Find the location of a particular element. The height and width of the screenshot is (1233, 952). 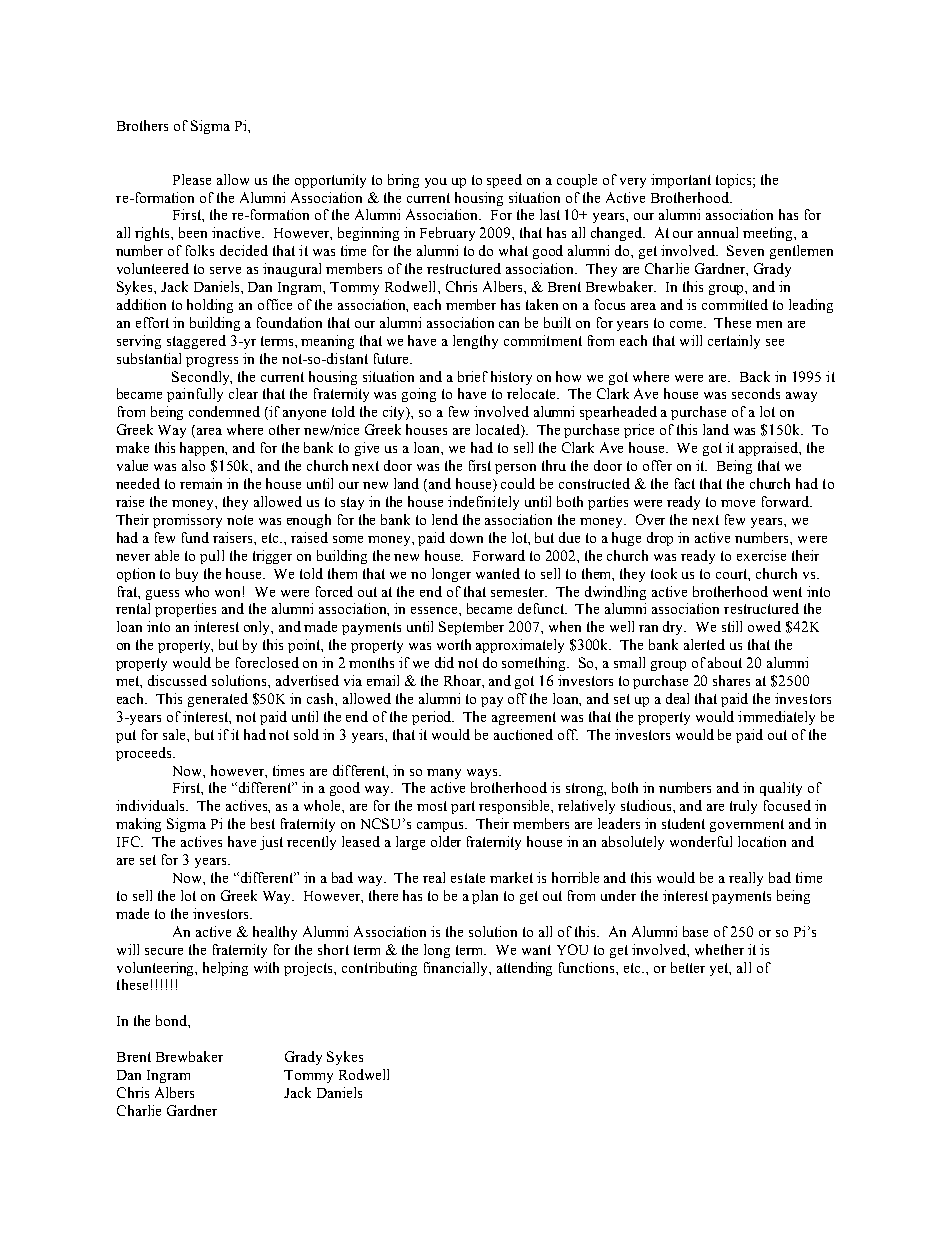

lengthy is located at coordinates (475, 342).
